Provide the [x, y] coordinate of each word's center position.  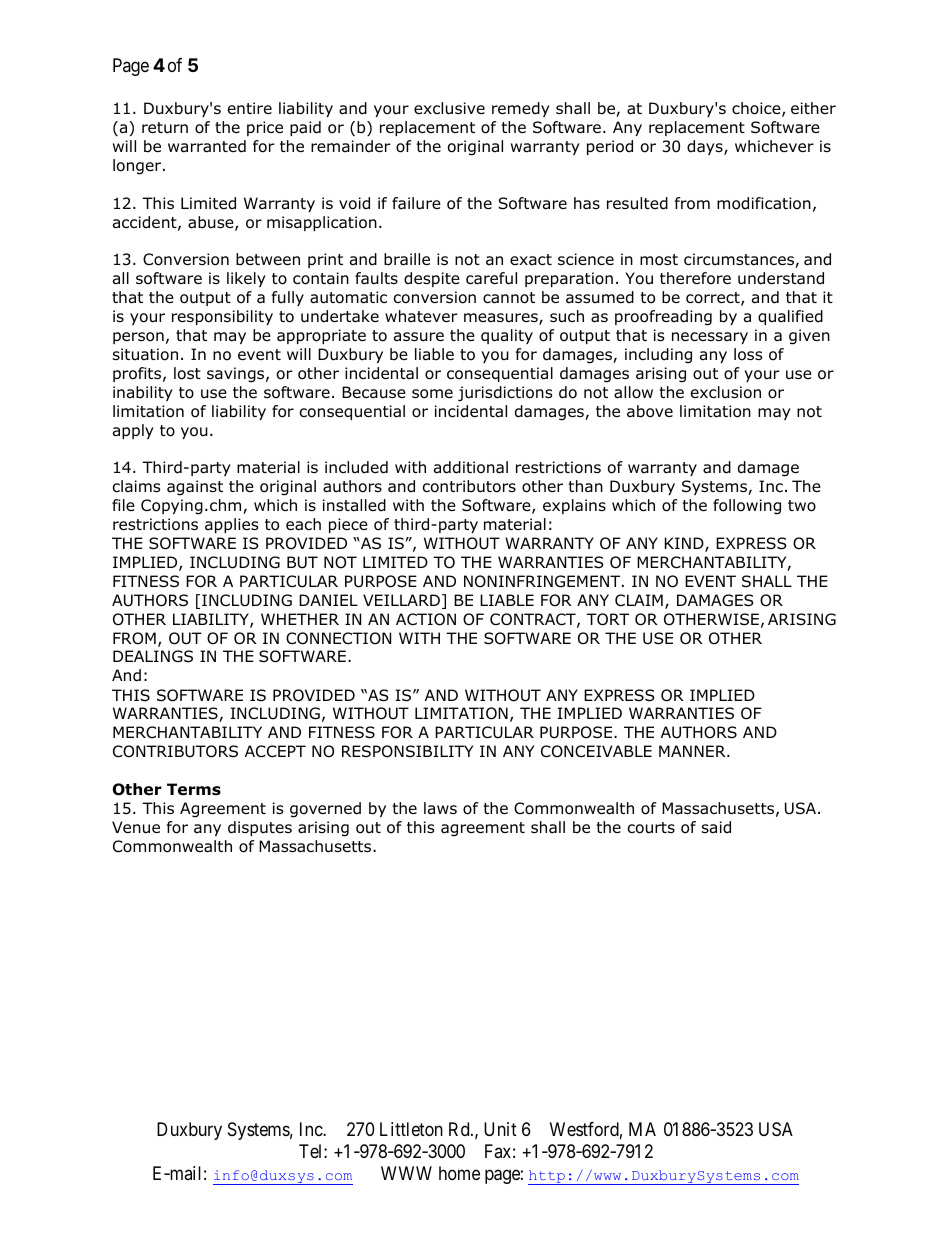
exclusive [449, 108]
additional [471, 467]
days [706, 147]
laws [440, 808]
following [747, 507]
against [195, 488]
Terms [194, 789]
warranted [207, 146]
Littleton [411, 1129]
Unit [500, 1129]
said [716, 827]
